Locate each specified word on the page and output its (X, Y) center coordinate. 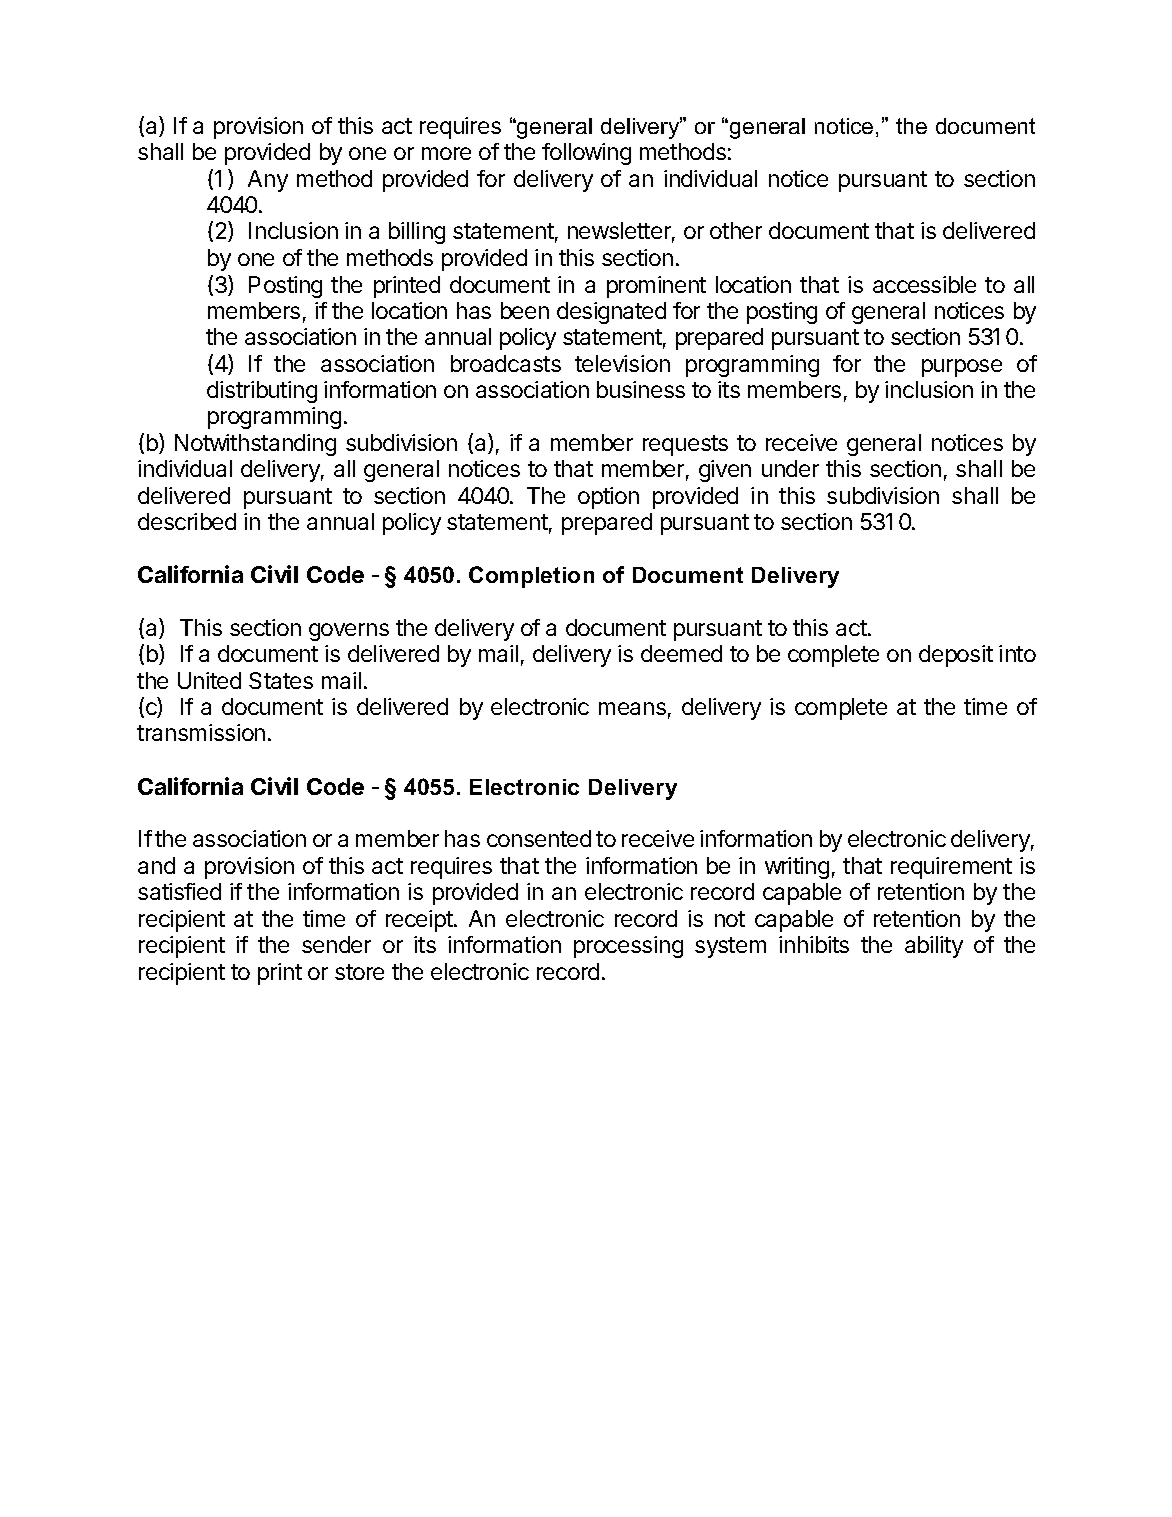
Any (268, 181)
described (187, 521)
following (586, 154)
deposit (956, 656)
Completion (531, 577)
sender (336, 944)
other (736, 230)
